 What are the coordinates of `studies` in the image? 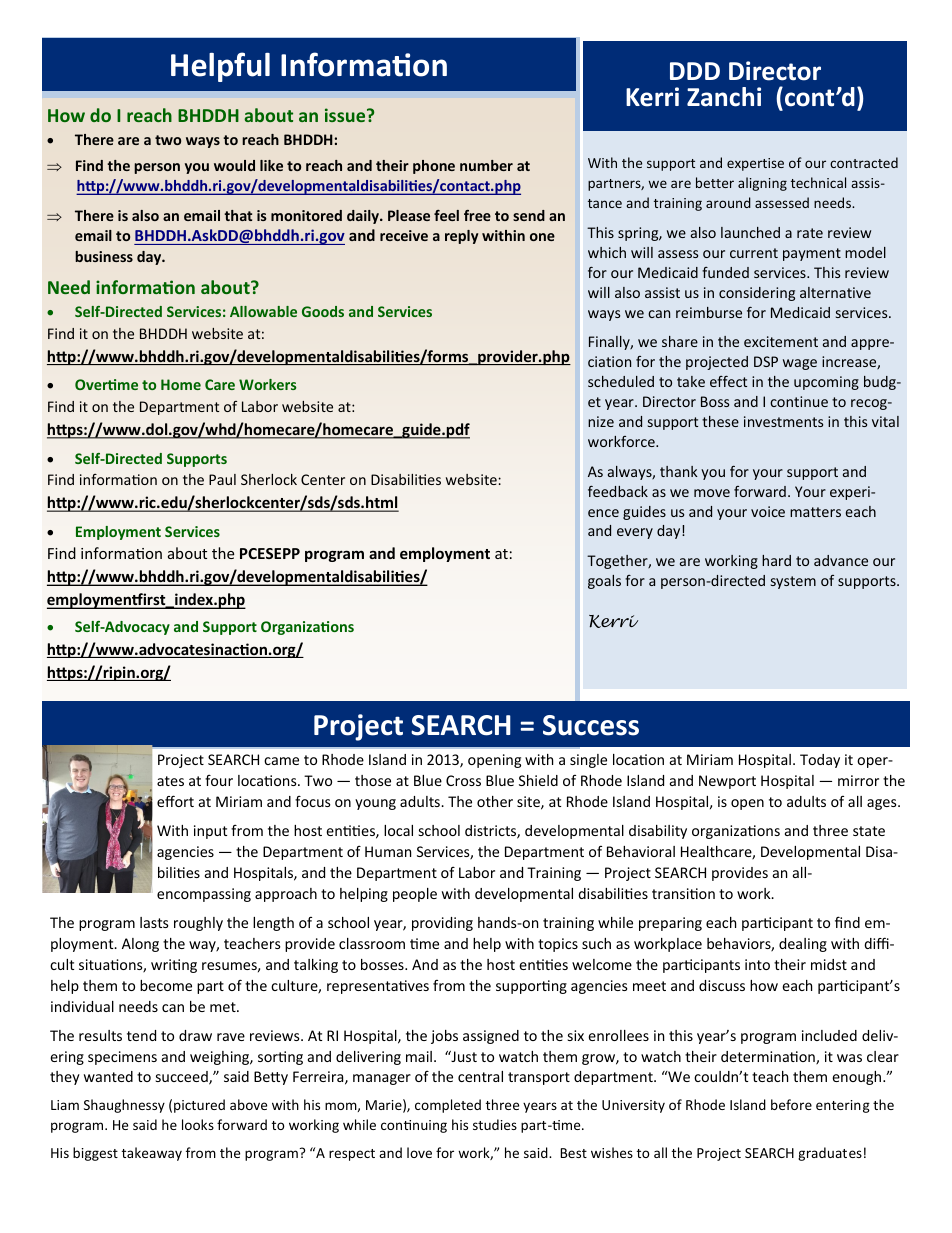 It's located at (495, 1124).
